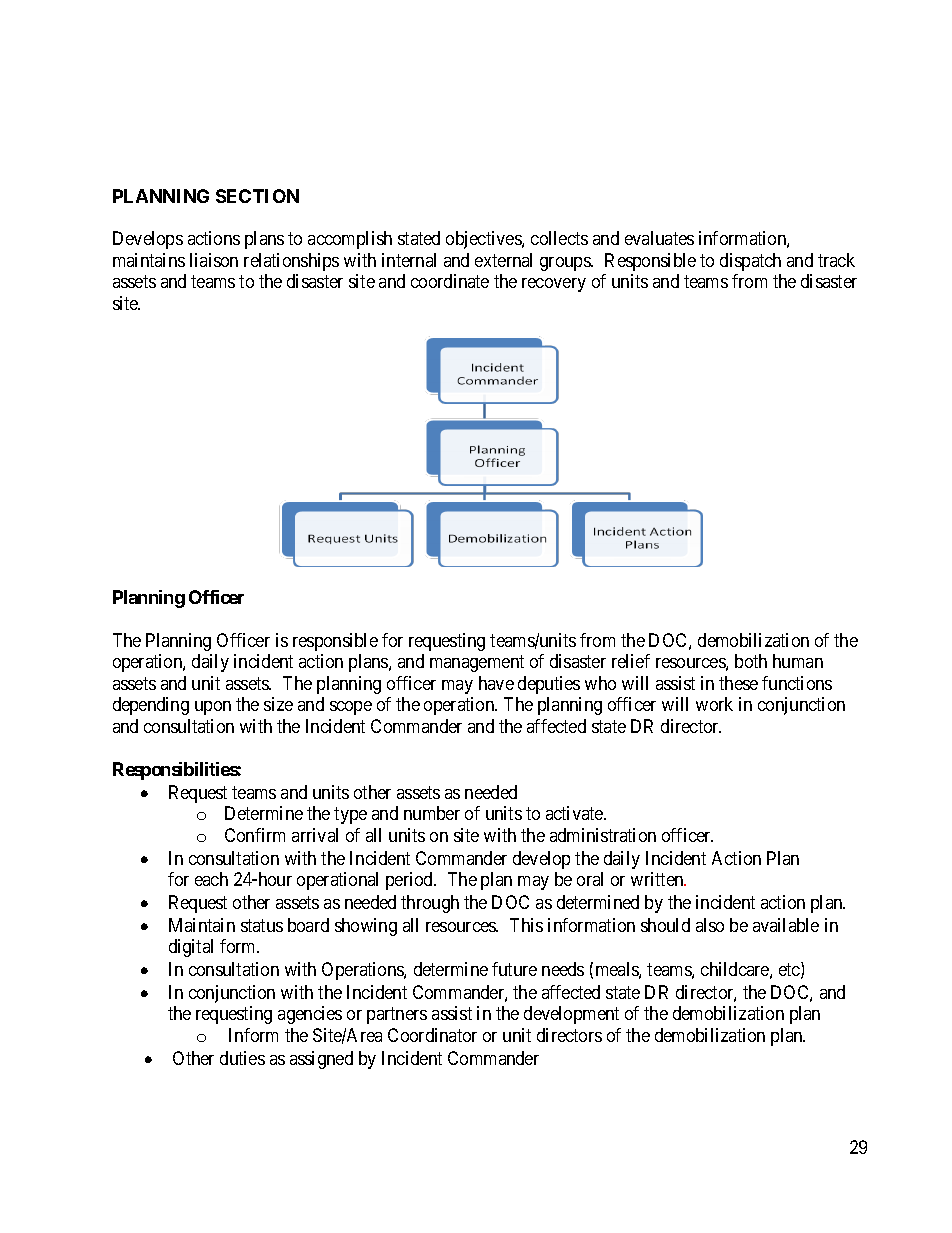 Image resolution: width=952 pixels, height=1233 pixels. I want to click on objectives, so click(484, 240).
